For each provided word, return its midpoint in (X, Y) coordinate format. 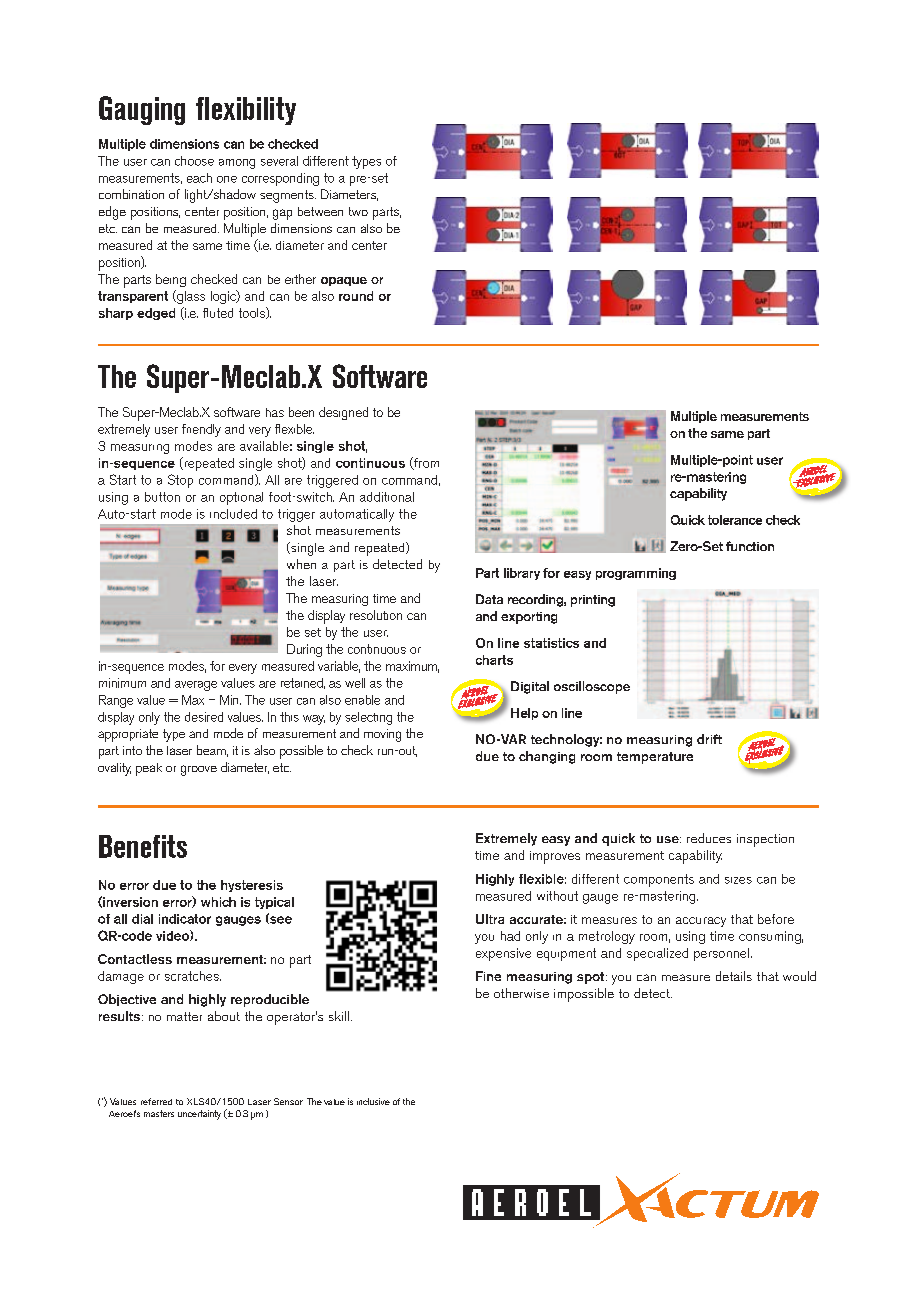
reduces (709, 838)
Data (489, 599)
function (750, 546)
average (196, 686)
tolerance (735, 520)
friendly (201, 430)
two (358, 211)
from (425, 463)
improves (555, 857)
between (320, 211)
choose (194, 161)
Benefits (143, 846)
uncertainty (199, 1115)
